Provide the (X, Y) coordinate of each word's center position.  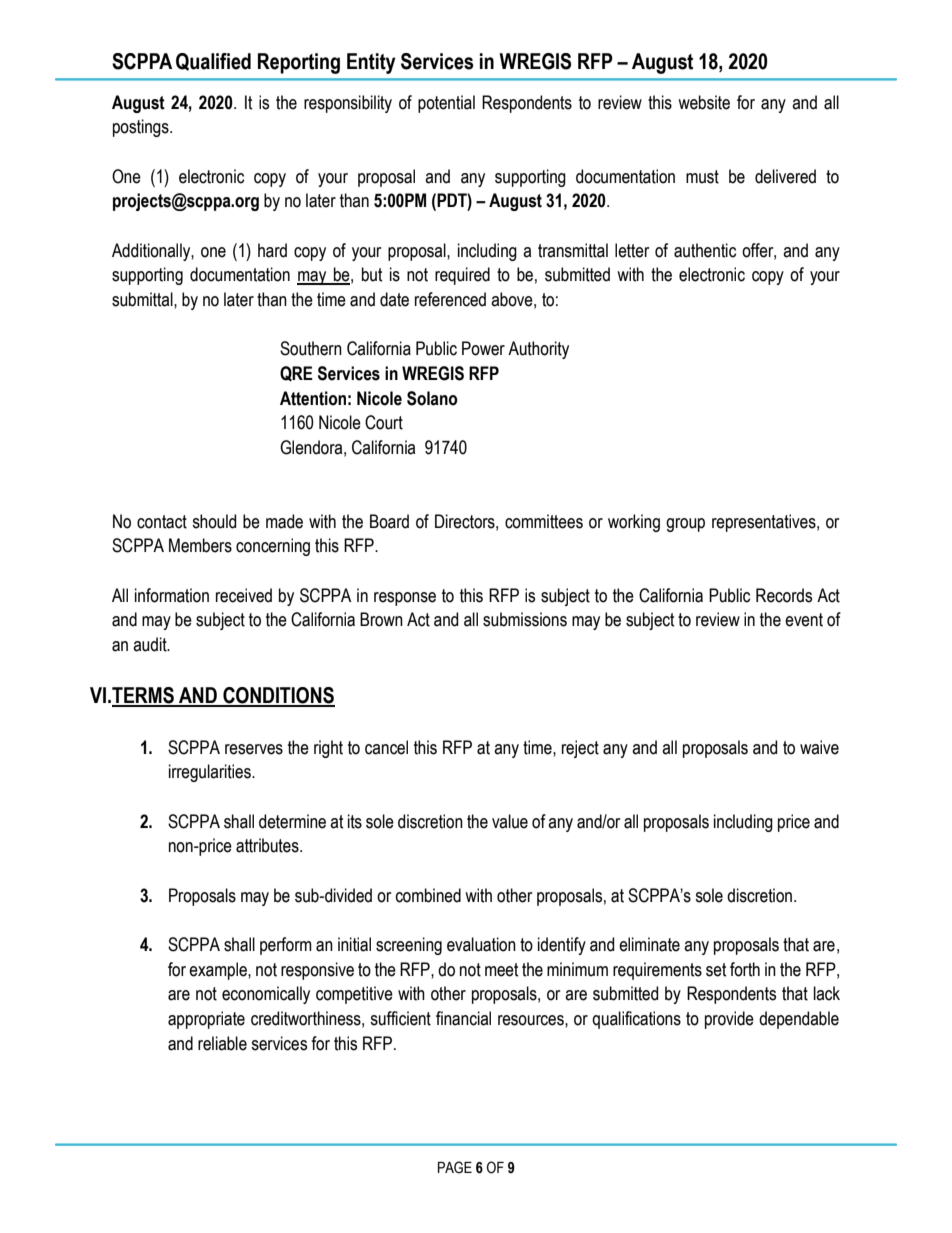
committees (544, 521)
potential (446, 104)
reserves (254, 749)
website (704, 102)
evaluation (481, 944)
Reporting (299, 63)
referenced (450, 299)
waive (819, 747)
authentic (705, 250)
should (214, 521)
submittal (143, 299)
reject (580, 749)
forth (745, 969)
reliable (222, 1043)
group (685, 525)
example (219, 971)
